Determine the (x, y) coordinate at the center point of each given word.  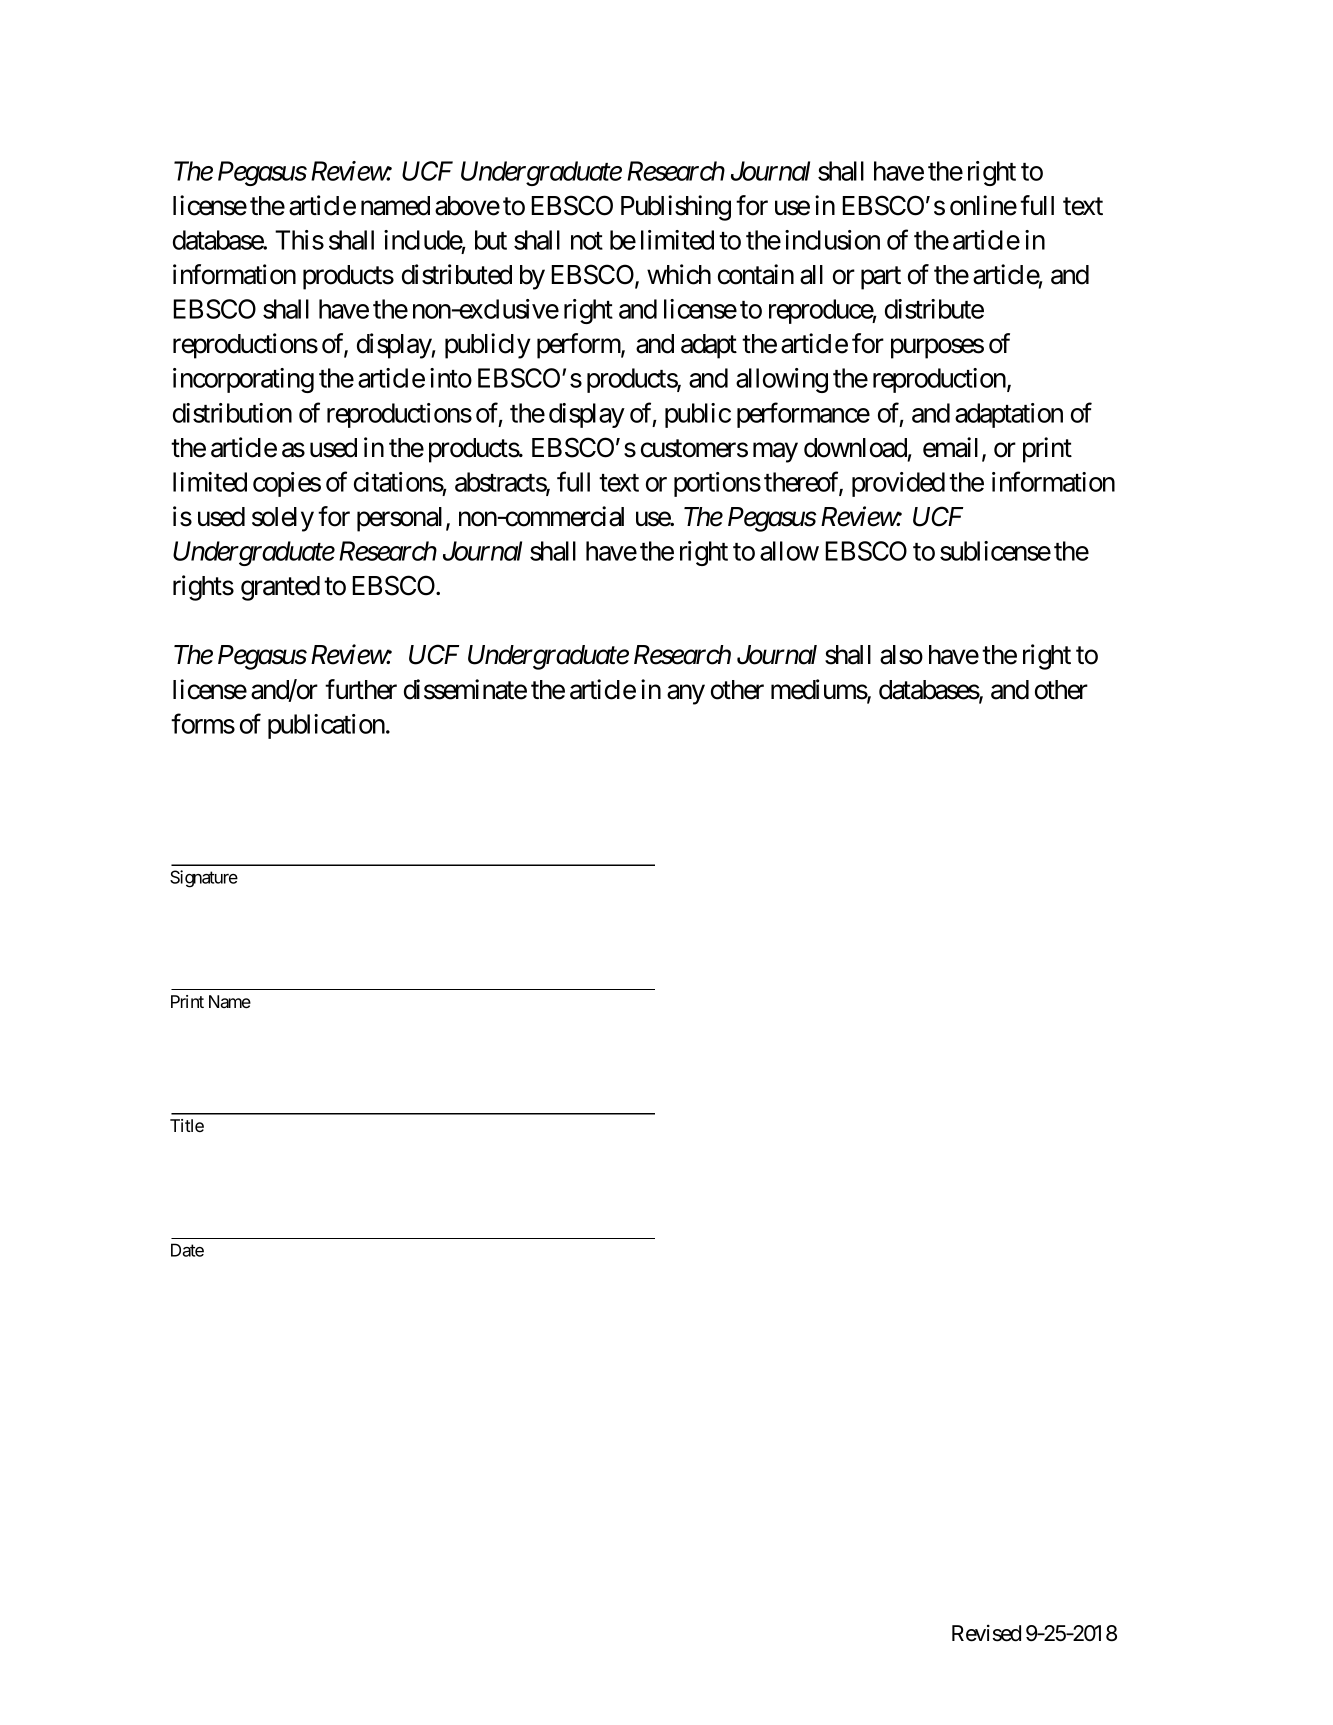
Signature (204, 879)
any (686, 695)
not (587, 241)
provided (898, 484)
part (881, 278)
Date (187, 1250)
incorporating (243, 380)
